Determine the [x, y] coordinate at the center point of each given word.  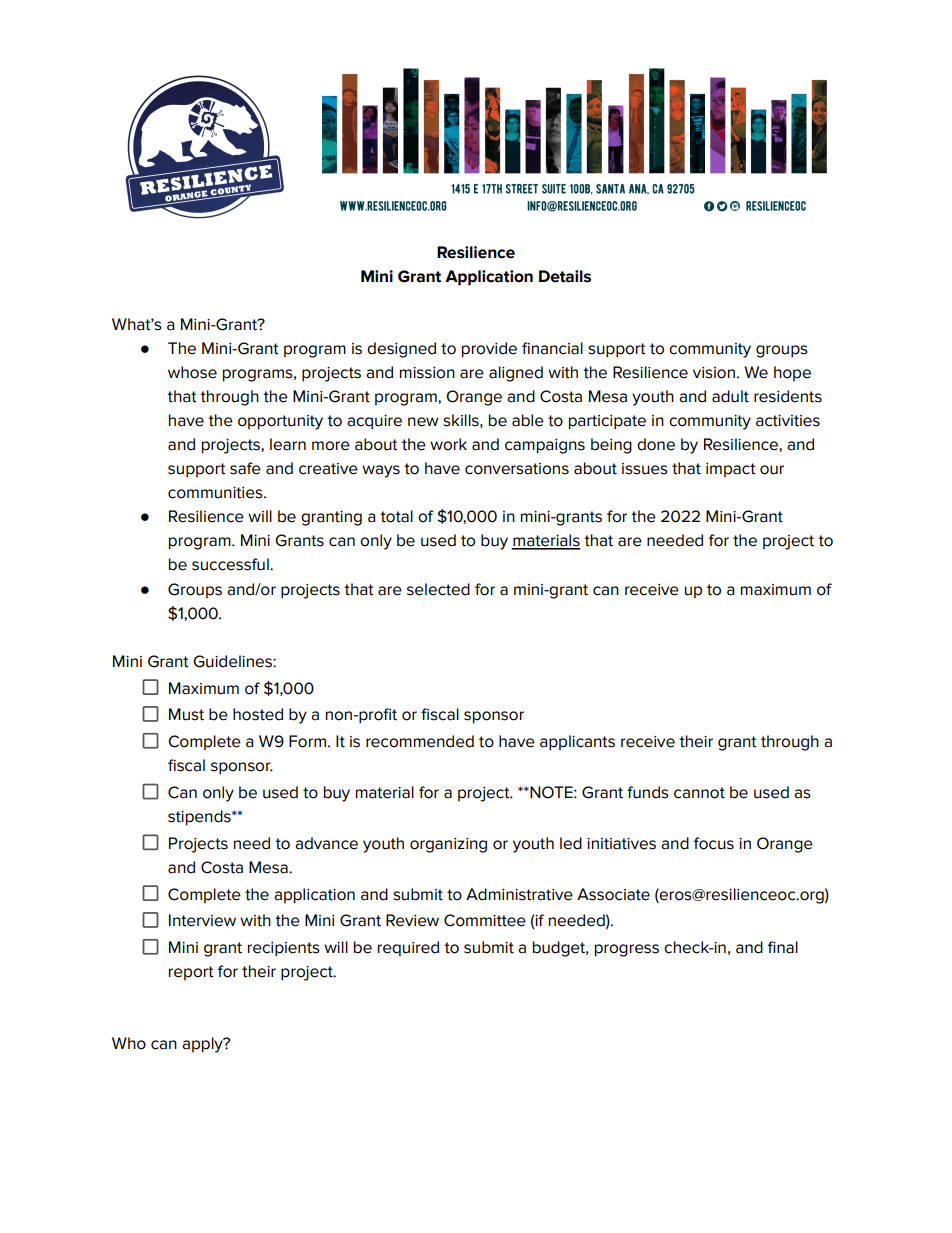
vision [714, 373]
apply [203, 1045]
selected [438, 589]
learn [288, 444]
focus [714, 843]
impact [731, 470]
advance [326, 843]
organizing [448, 845]
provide [489, 350]
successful [231, 564]
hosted [258, 714]
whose [192, 372]
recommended [420, 741]
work [448, 444]
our [772, 470]
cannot [699, 793]
